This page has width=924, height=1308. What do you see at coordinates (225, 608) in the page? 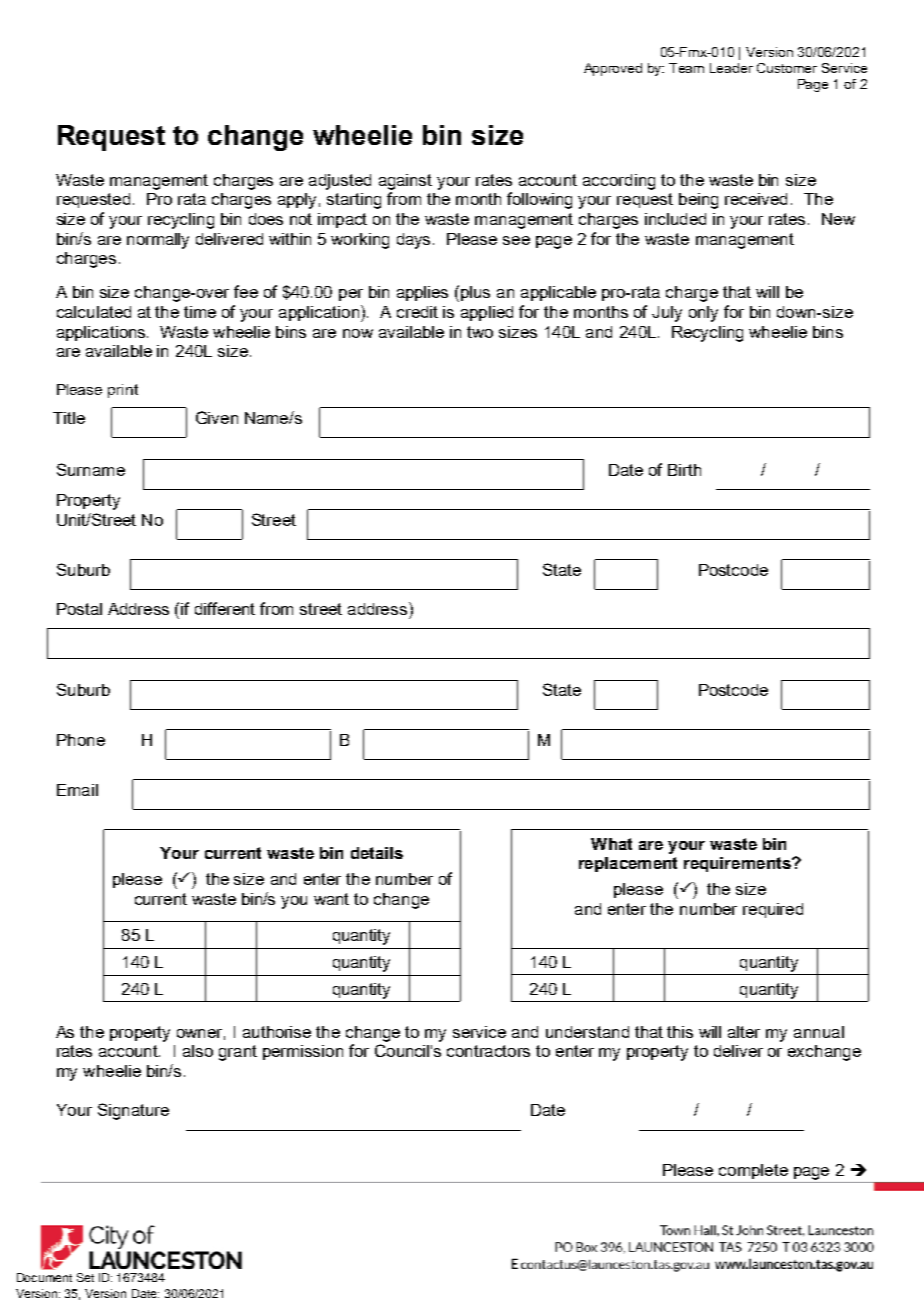
I see `different` at bounding box center [225, 608].
